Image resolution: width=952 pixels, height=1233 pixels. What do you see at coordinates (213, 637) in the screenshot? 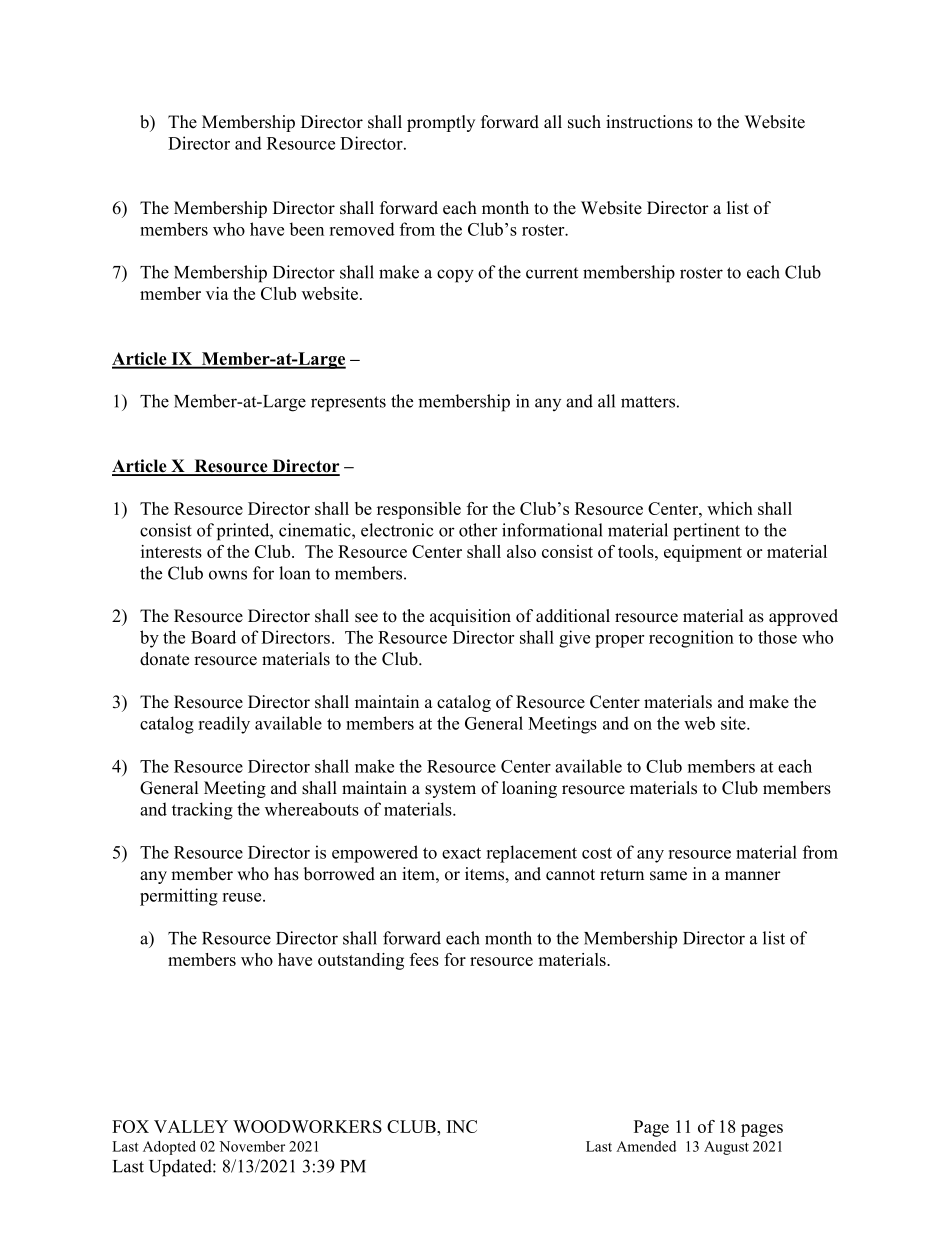
I see `Board` at bounding box center [213, 637].
